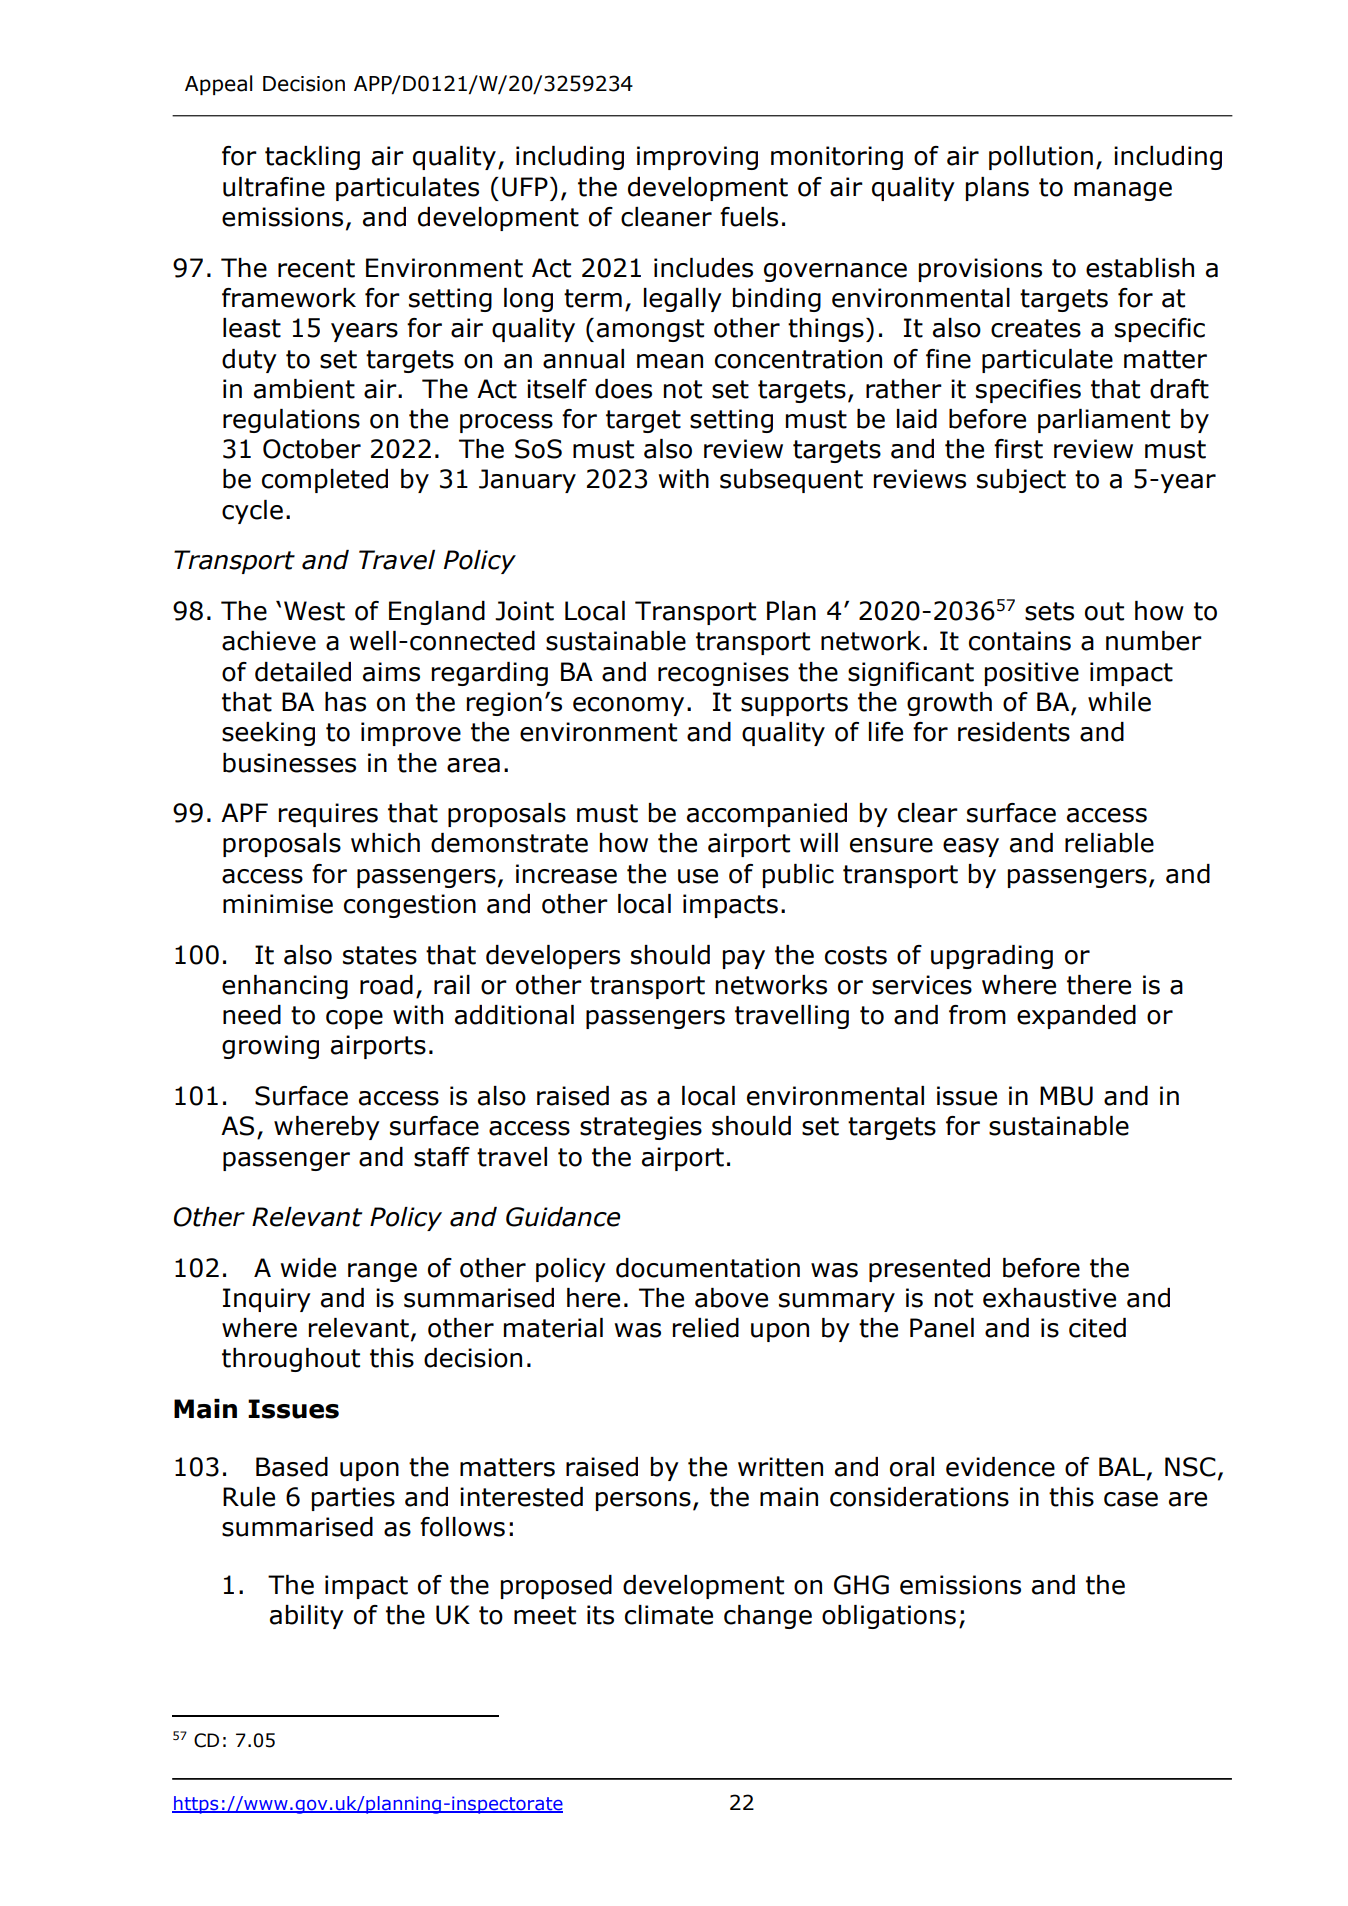 The height and width of the screenshot is (1906, 1348). Describe the element at coordinates (312, 158) in the screenshot. I see `tackling` at that location.
